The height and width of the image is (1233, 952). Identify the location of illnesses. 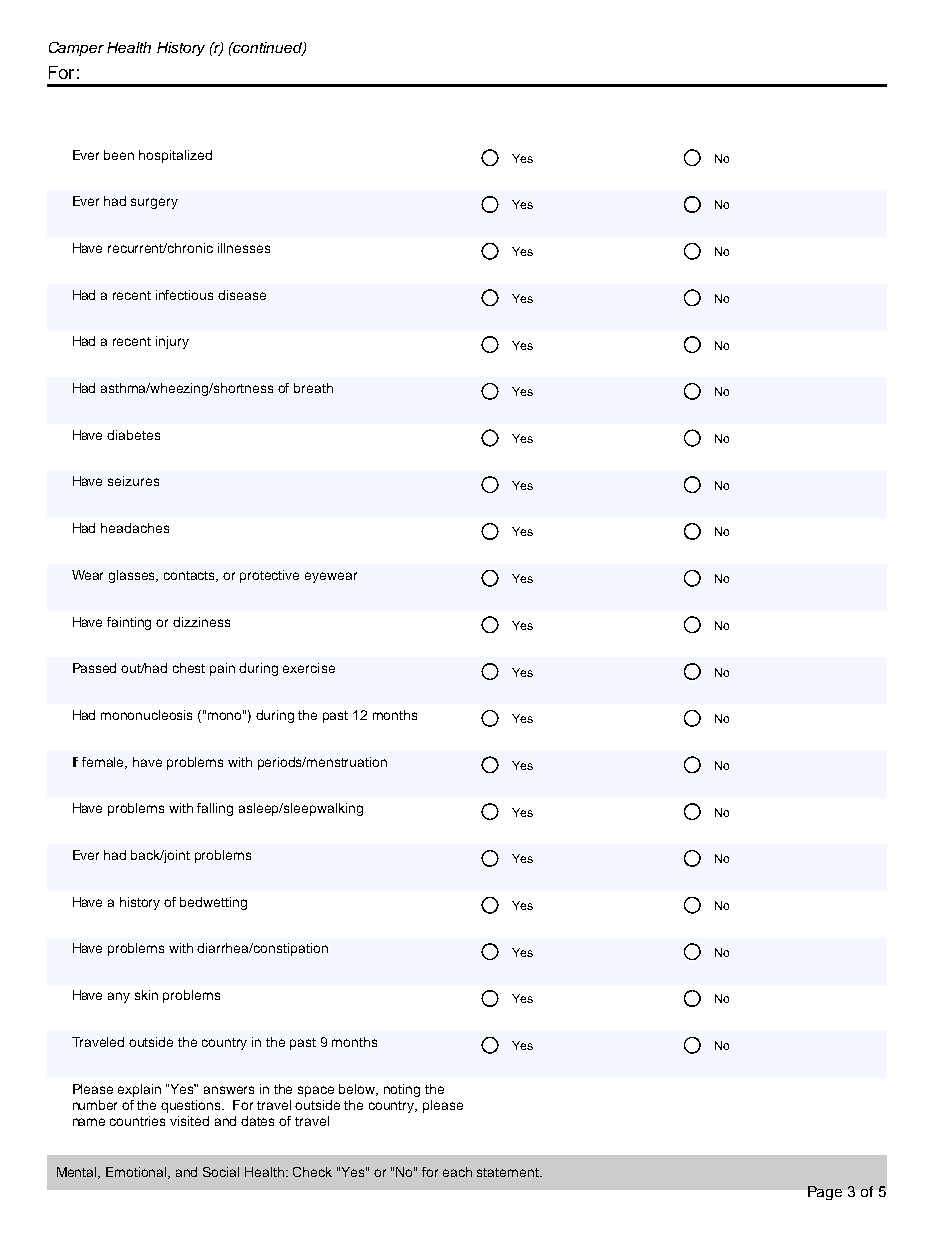
(244, 248).
